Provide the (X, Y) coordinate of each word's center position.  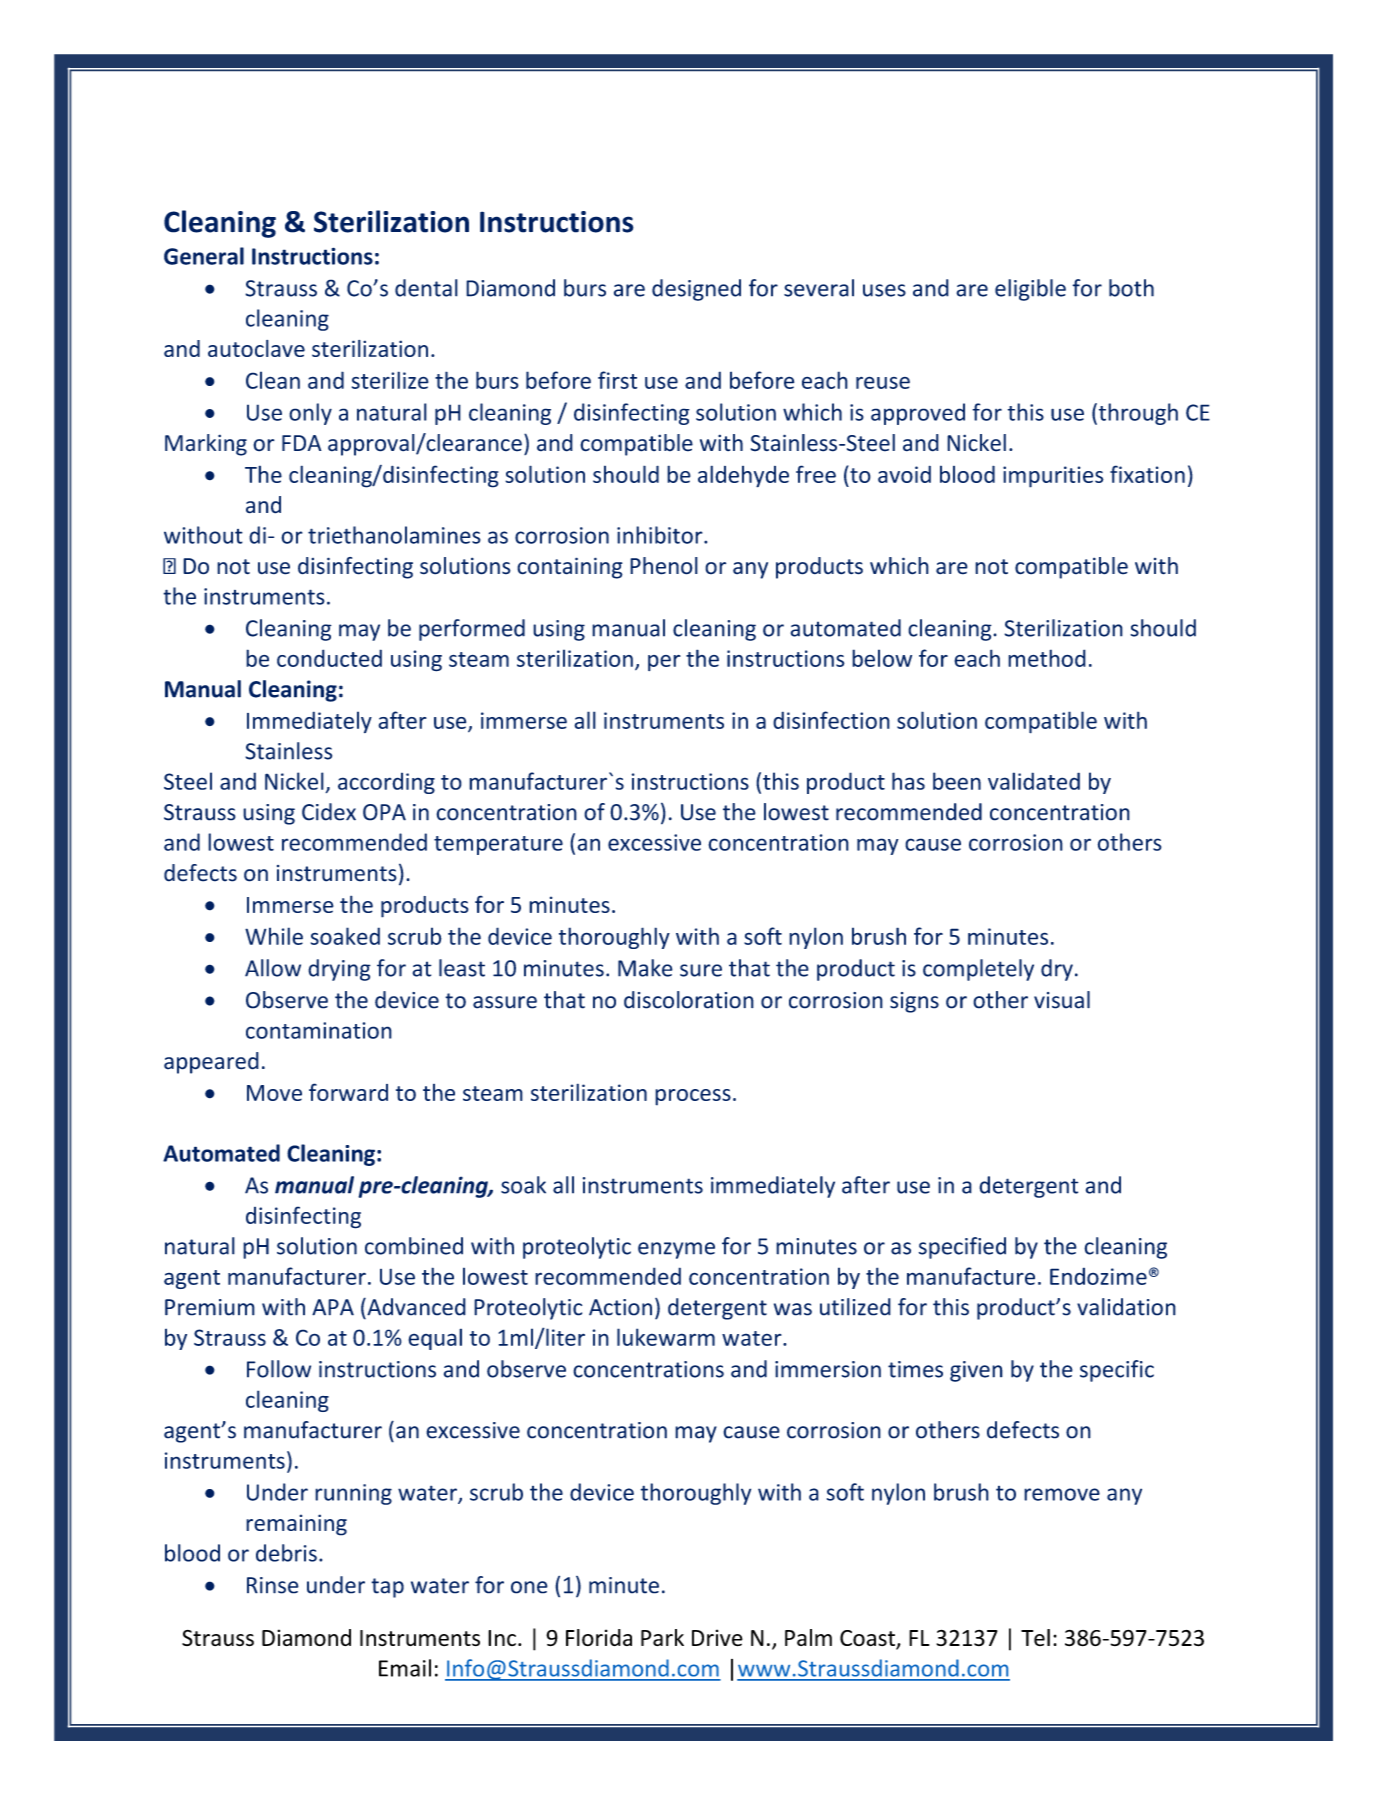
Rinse (273, 1585)
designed (696, 290)
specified (962, 1248)
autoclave (256, 348)
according (386, 783)
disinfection (831, 720)
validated (1034, 781)
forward (348, 1092)
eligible (1030, 290)
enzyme (676, 1250)
